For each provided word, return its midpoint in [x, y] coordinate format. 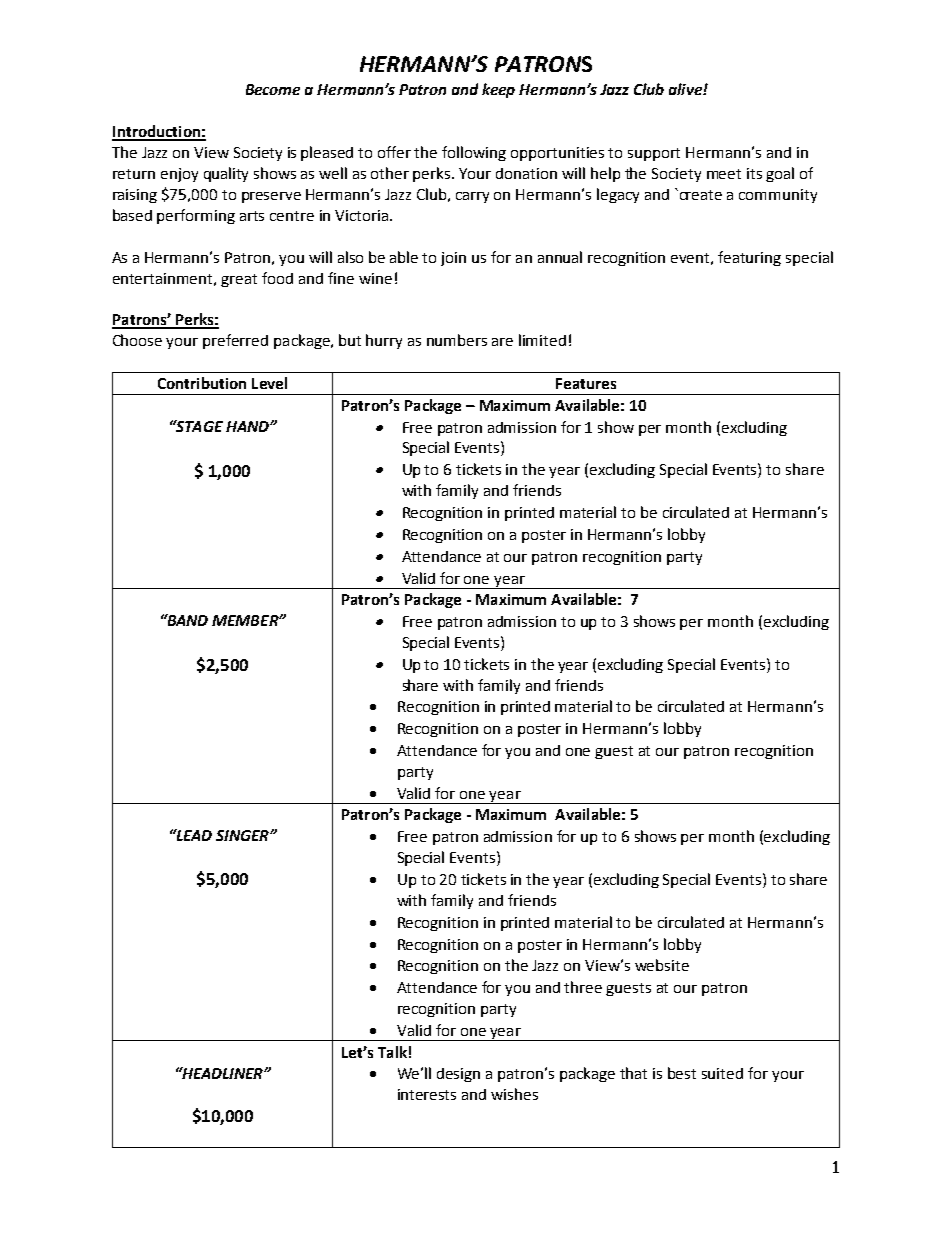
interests [427, 1094]
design [458, 1075]
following [474, 153]
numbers [457, 340]
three [583, 987]
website [662, 965]
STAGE [198, 426]
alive [686, 89]
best [682, 1073]
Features [586, 383]
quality [226, 174]
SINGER [243, 835]
